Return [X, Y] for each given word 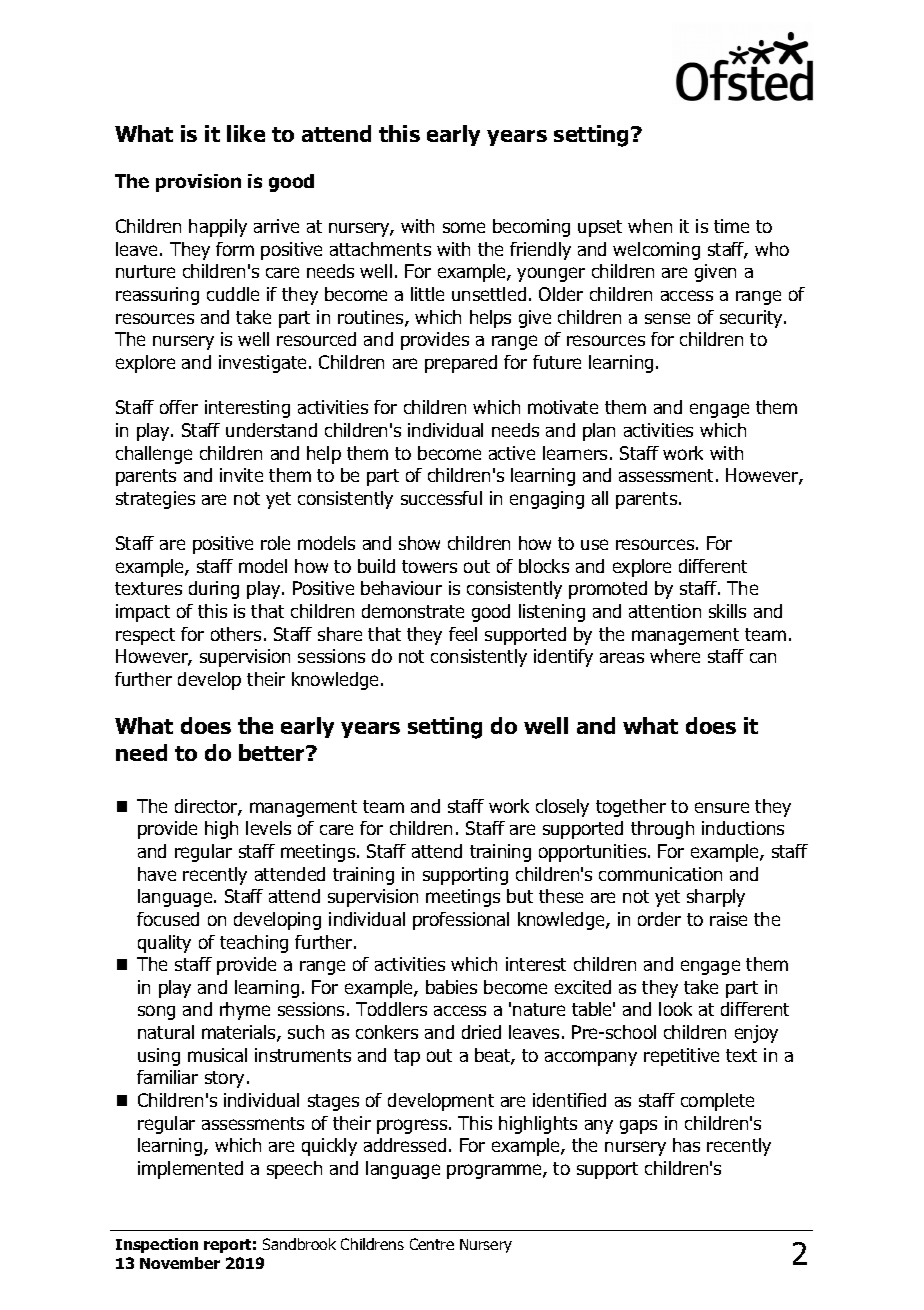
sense [667, 318]
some [464, 227]
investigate [262, 364]
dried [481, 1032]
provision [198, 183]
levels [268, 828]
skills [727, 611]
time [731, 226]
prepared [461, 364]
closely [562, 808]
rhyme [245, 1011]
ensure [722, 807]
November [180, 1263]
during [214, 590]
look [675, 1009]
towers [429, 566]
